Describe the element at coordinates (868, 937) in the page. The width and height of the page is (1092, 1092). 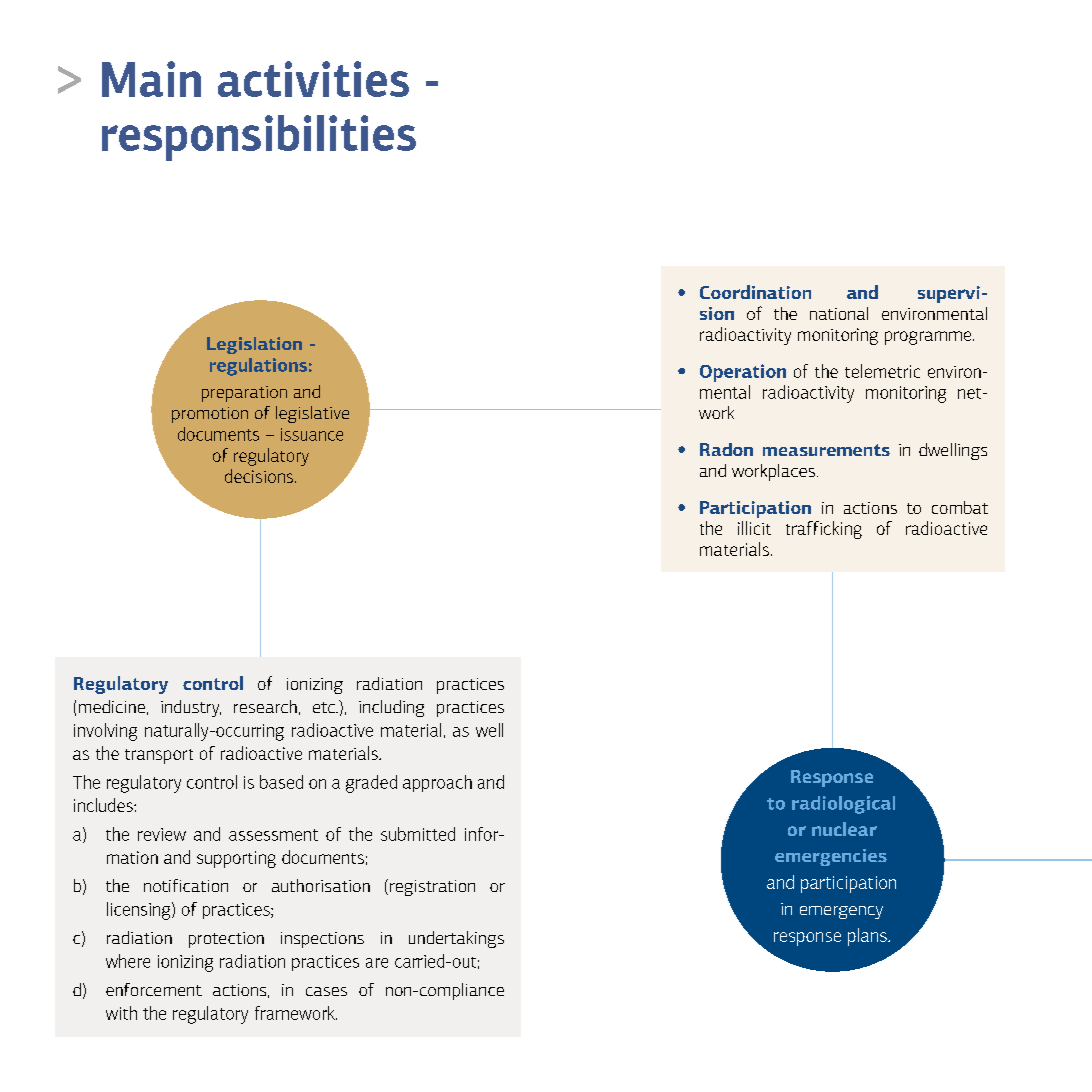
I see `plans` at that location.
